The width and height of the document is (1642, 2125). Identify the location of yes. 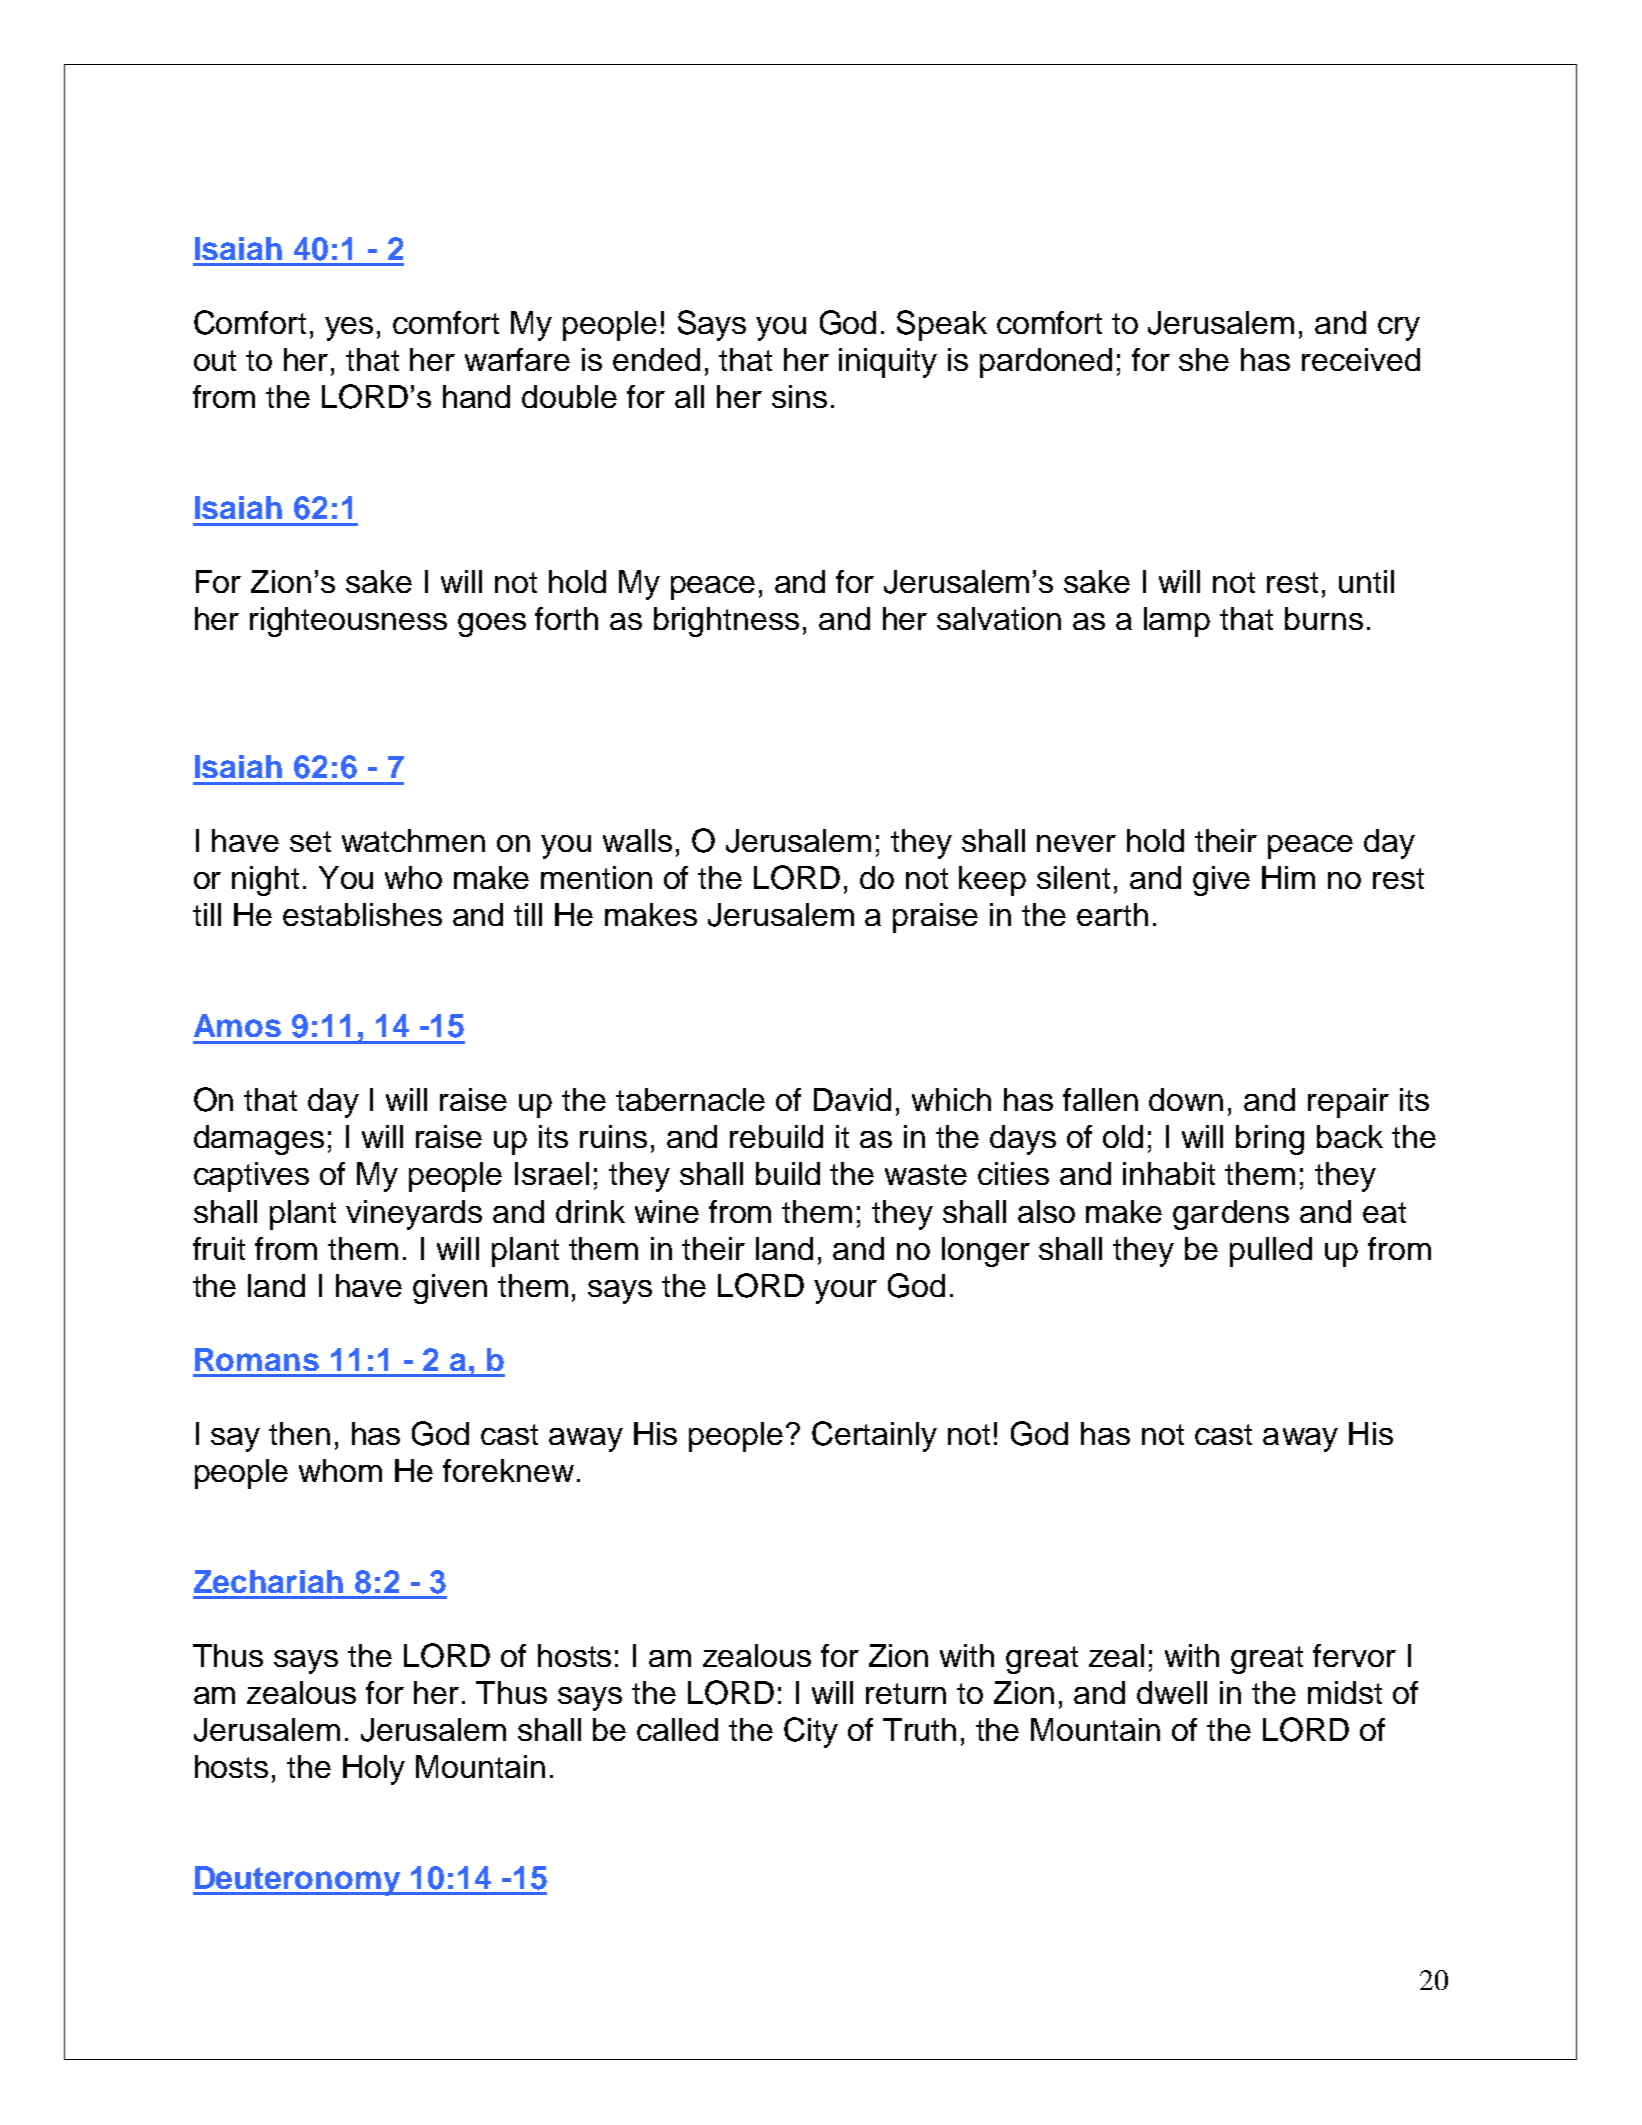
(349, 329).
